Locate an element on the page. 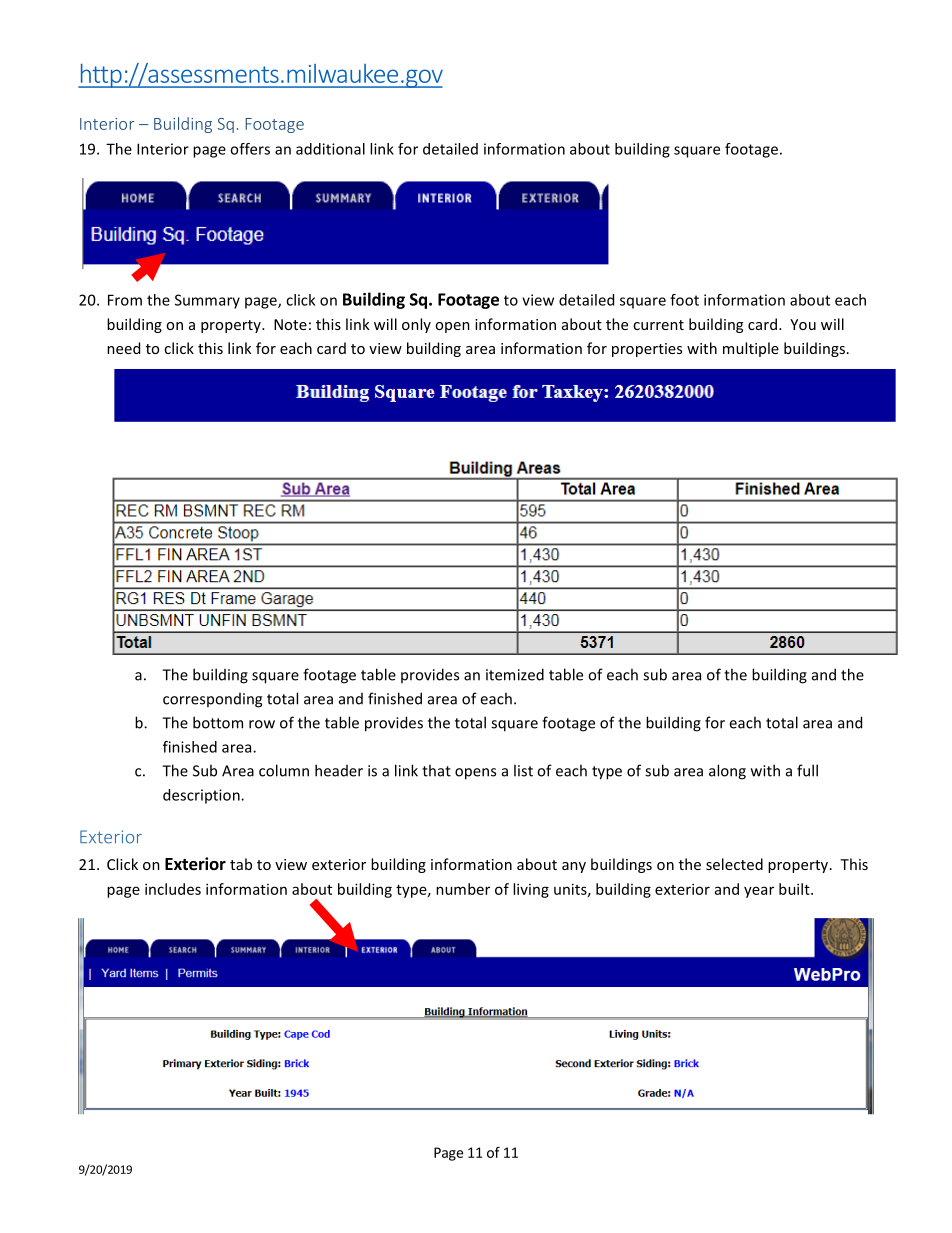 This page has width=952, height=1233. number is located at coordinates (463, 889).
